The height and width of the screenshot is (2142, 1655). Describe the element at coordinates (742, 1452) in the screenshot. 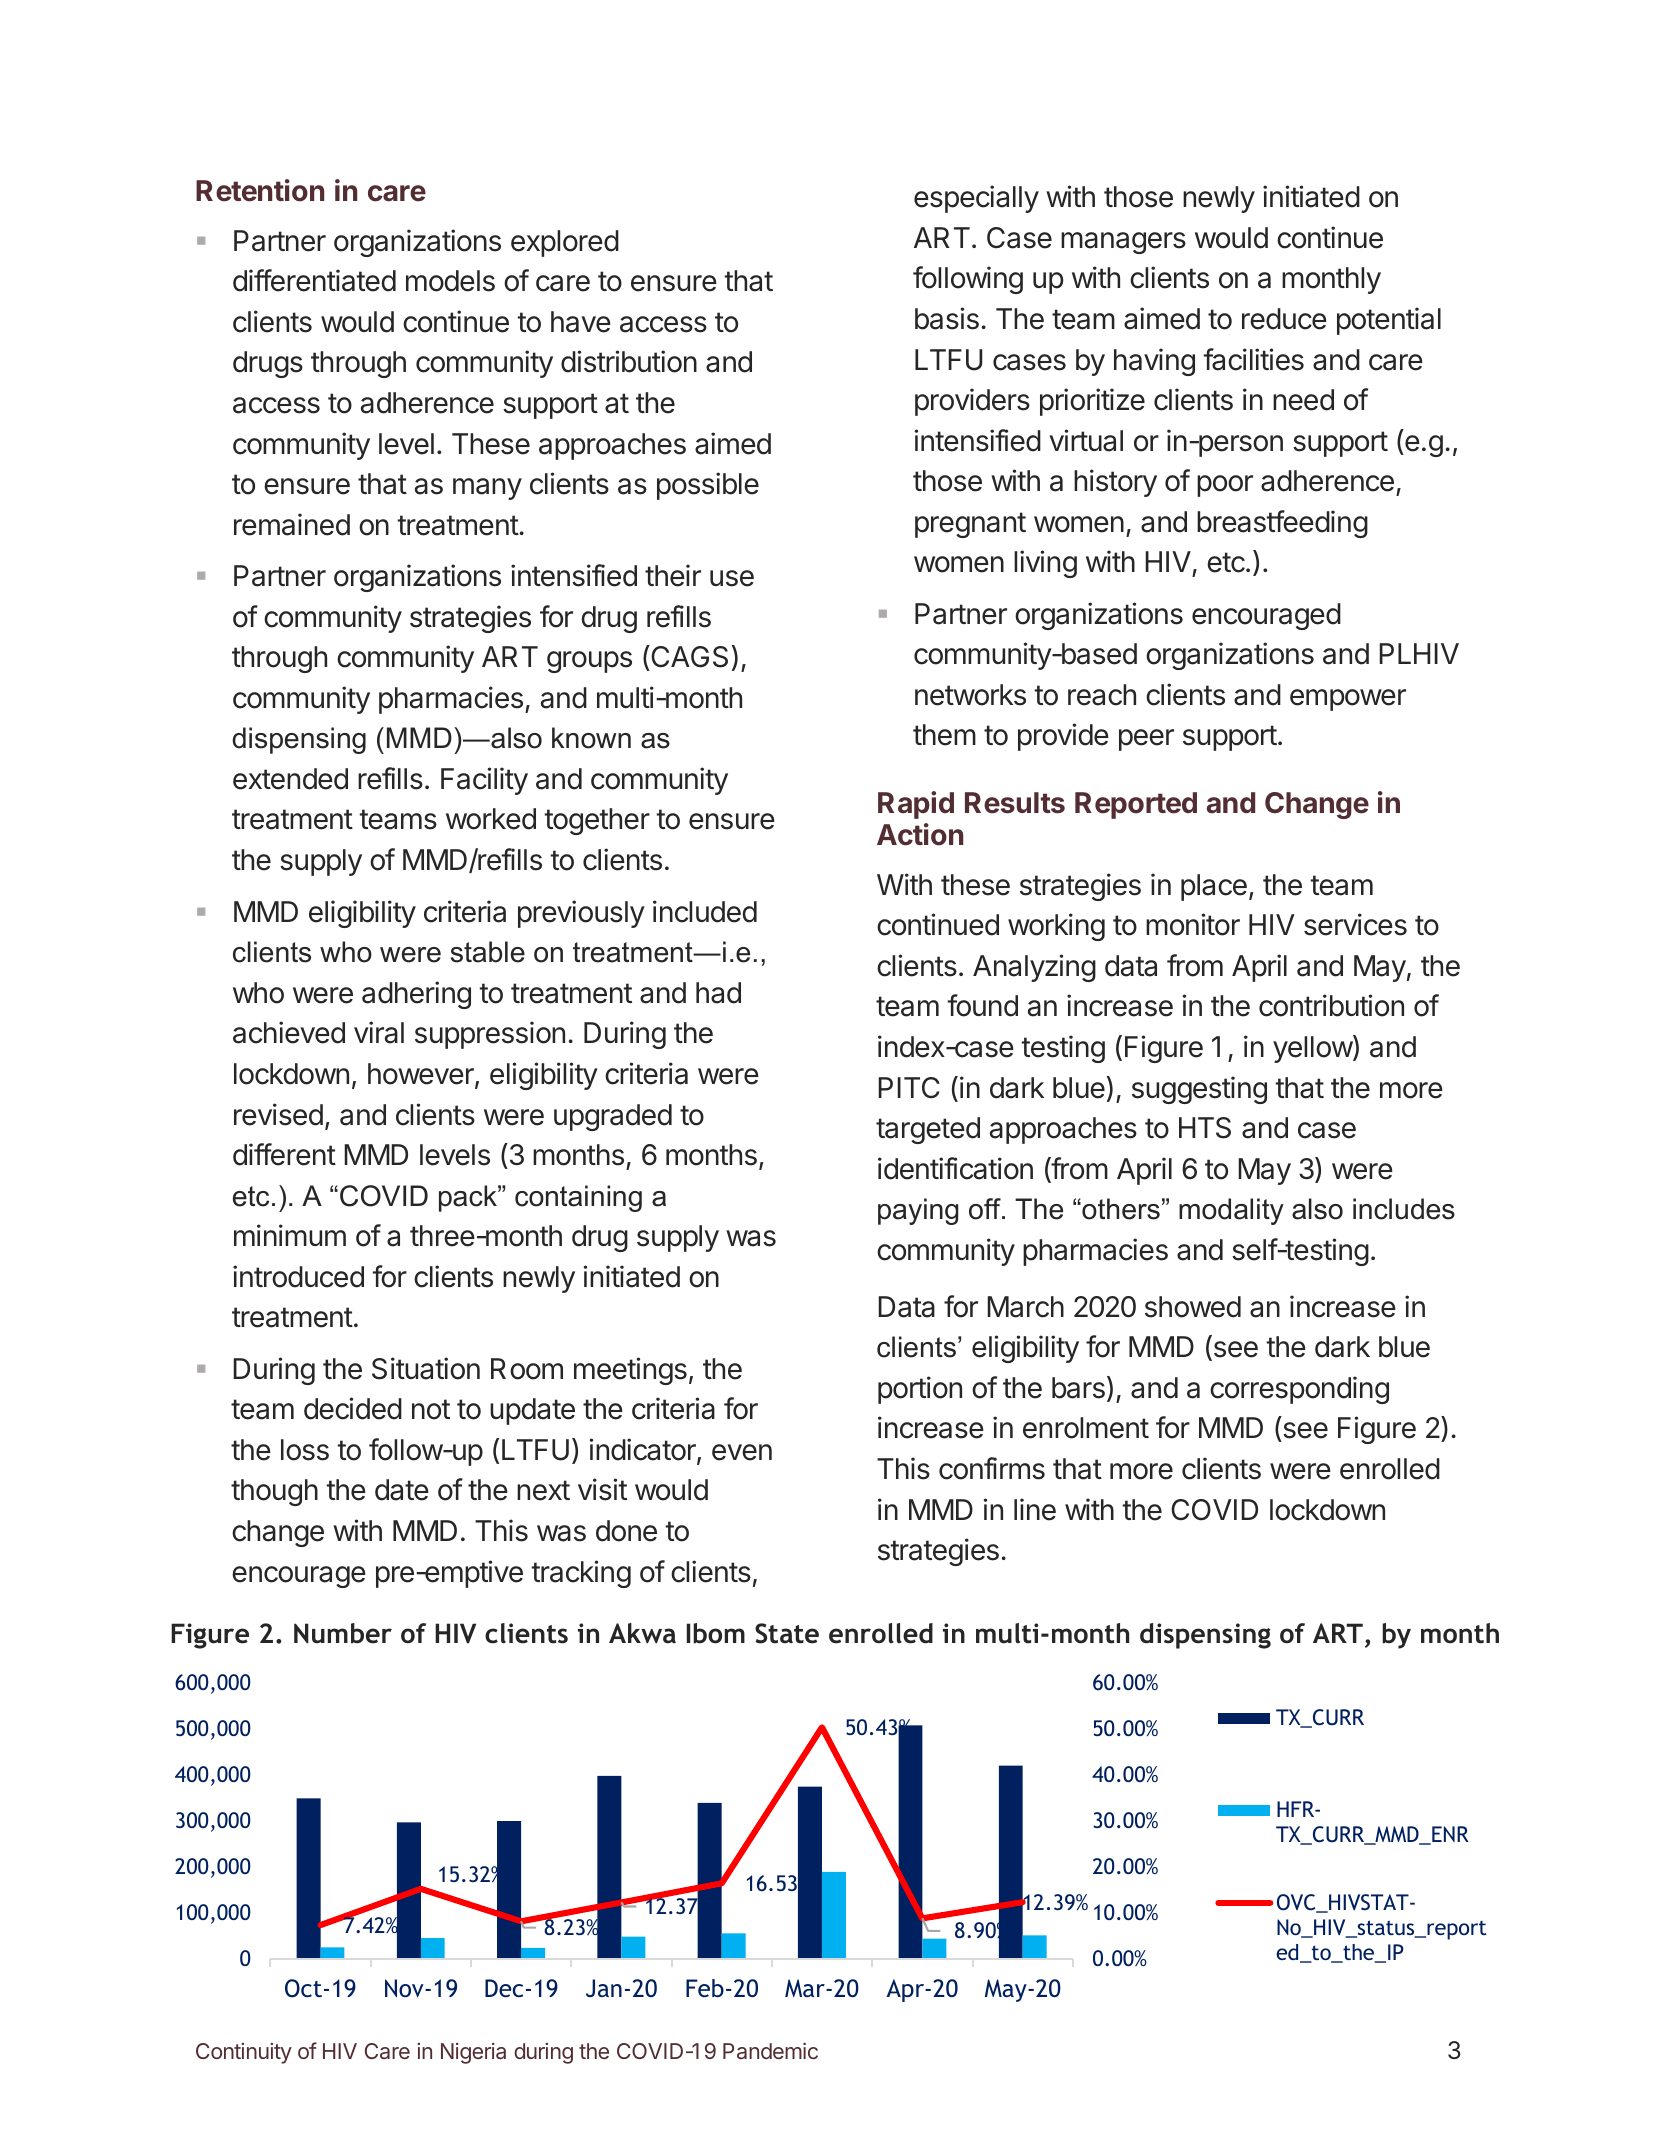

I see `even` at that location.
